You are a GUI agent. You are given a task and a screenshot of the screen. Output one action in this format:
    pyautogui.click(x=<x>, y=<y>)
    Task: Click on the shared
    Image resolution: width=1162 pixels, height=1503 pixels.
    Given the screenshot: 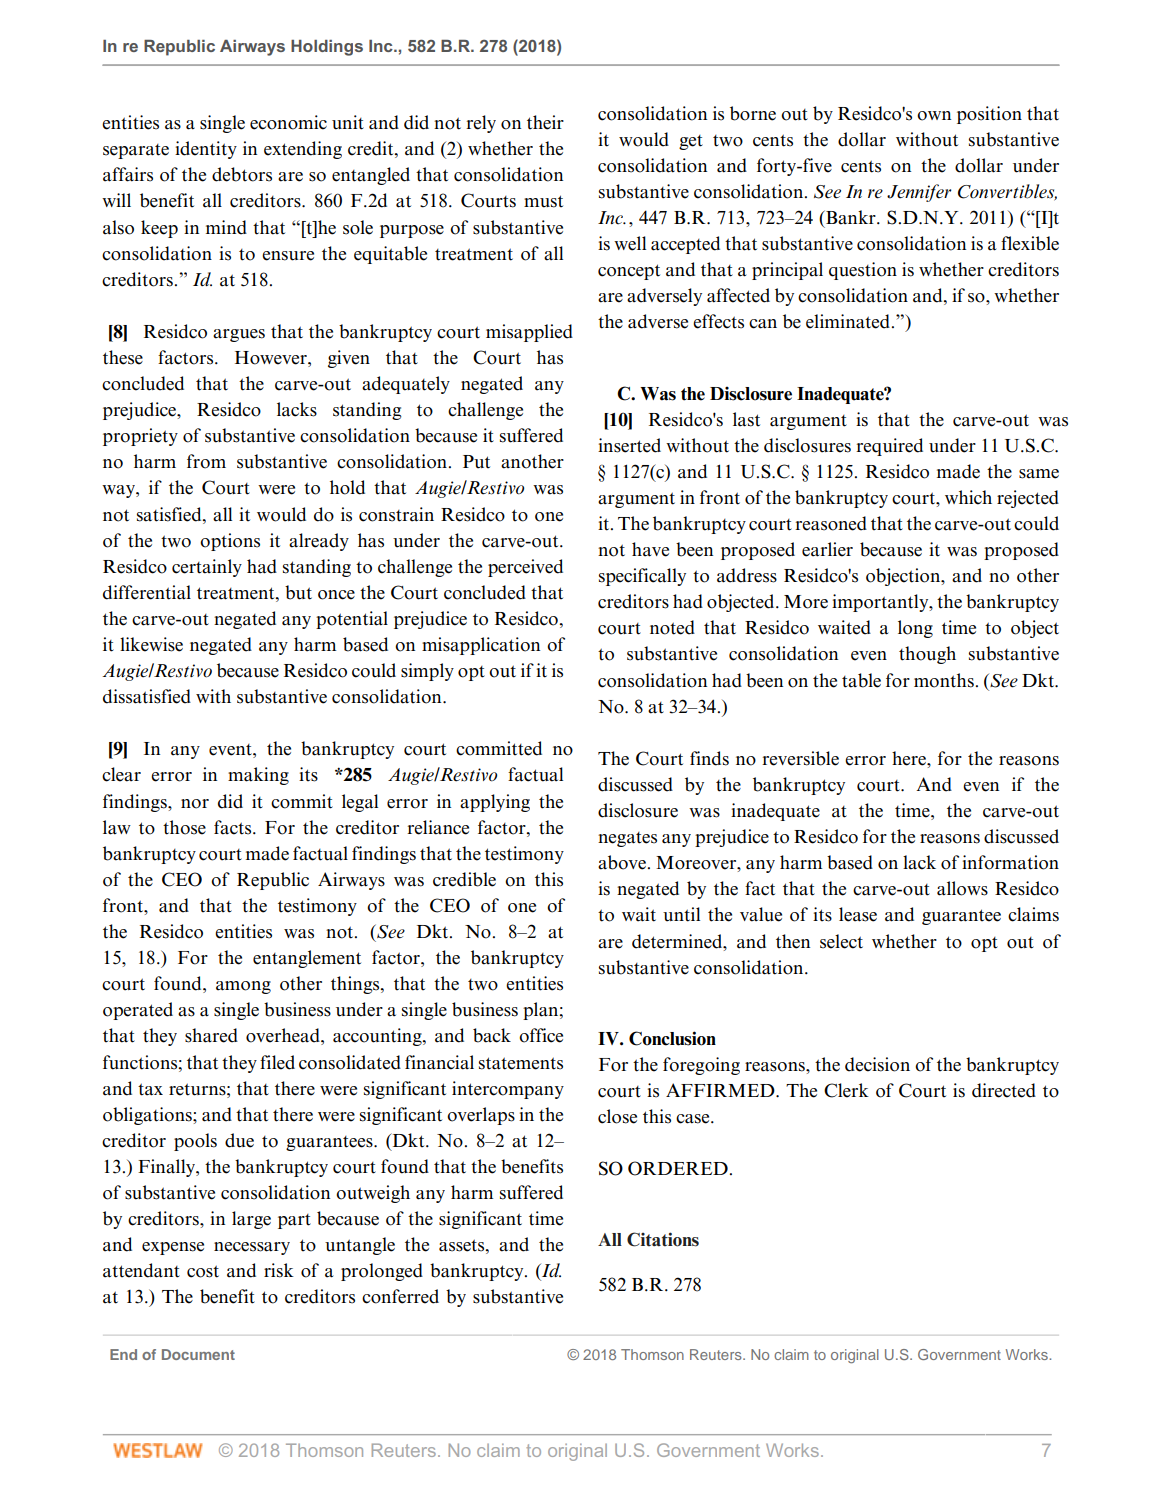 What is the action you would take?
    pyautogui.click(x=211, y=1035)
